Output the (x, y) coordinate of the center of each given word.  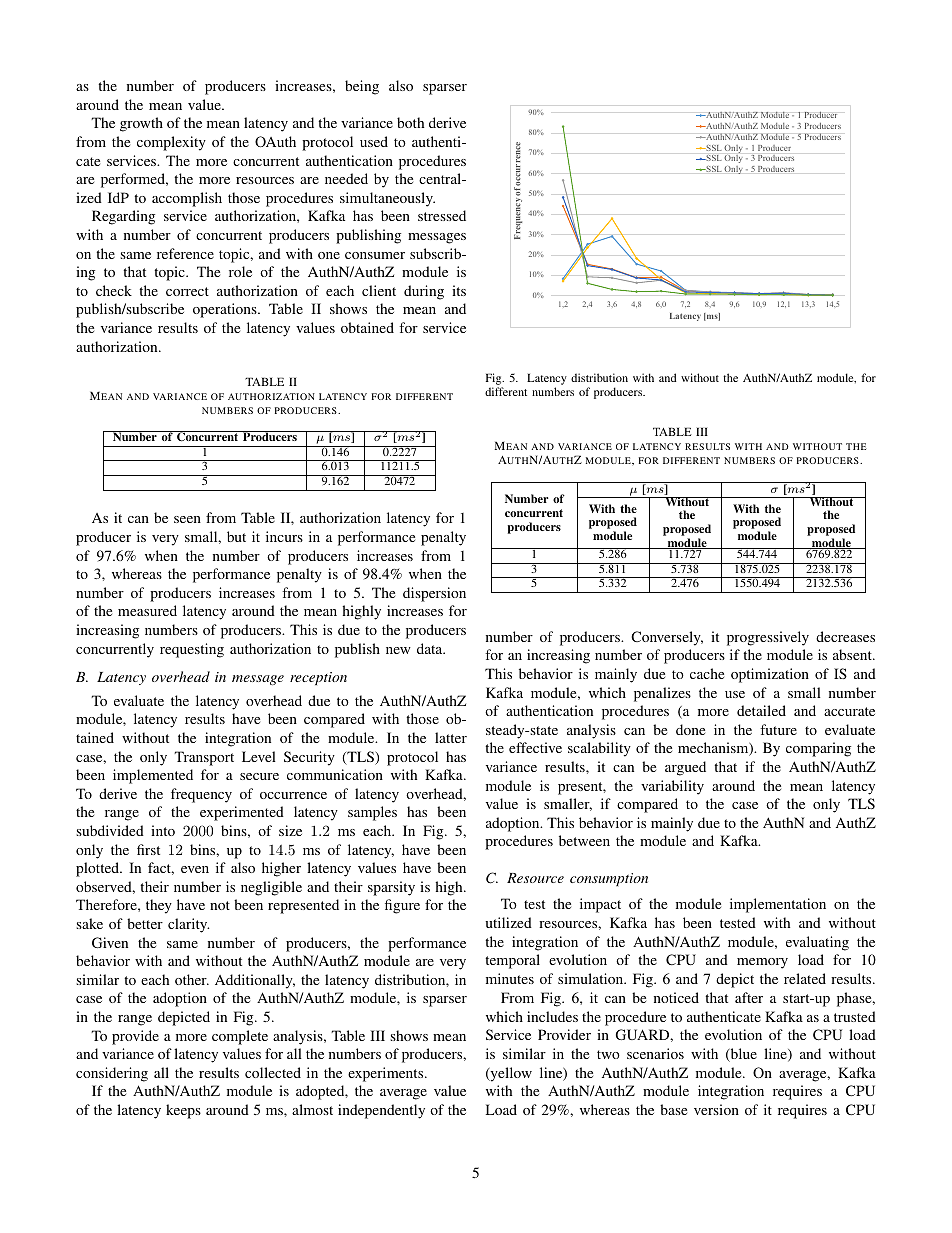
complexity (171, 143)
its (459, 290)
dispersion (434, 594)
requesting (192, 650)
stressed (442, 215)
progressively (768, 638)
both (410, 122)
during (424, 292)
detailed (761, 710)
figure (402, 906)
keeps (183, 1111)
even (195, 869)
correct (187, 291)
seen (187, 519)
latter (451, 737)
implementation (778, 905)
